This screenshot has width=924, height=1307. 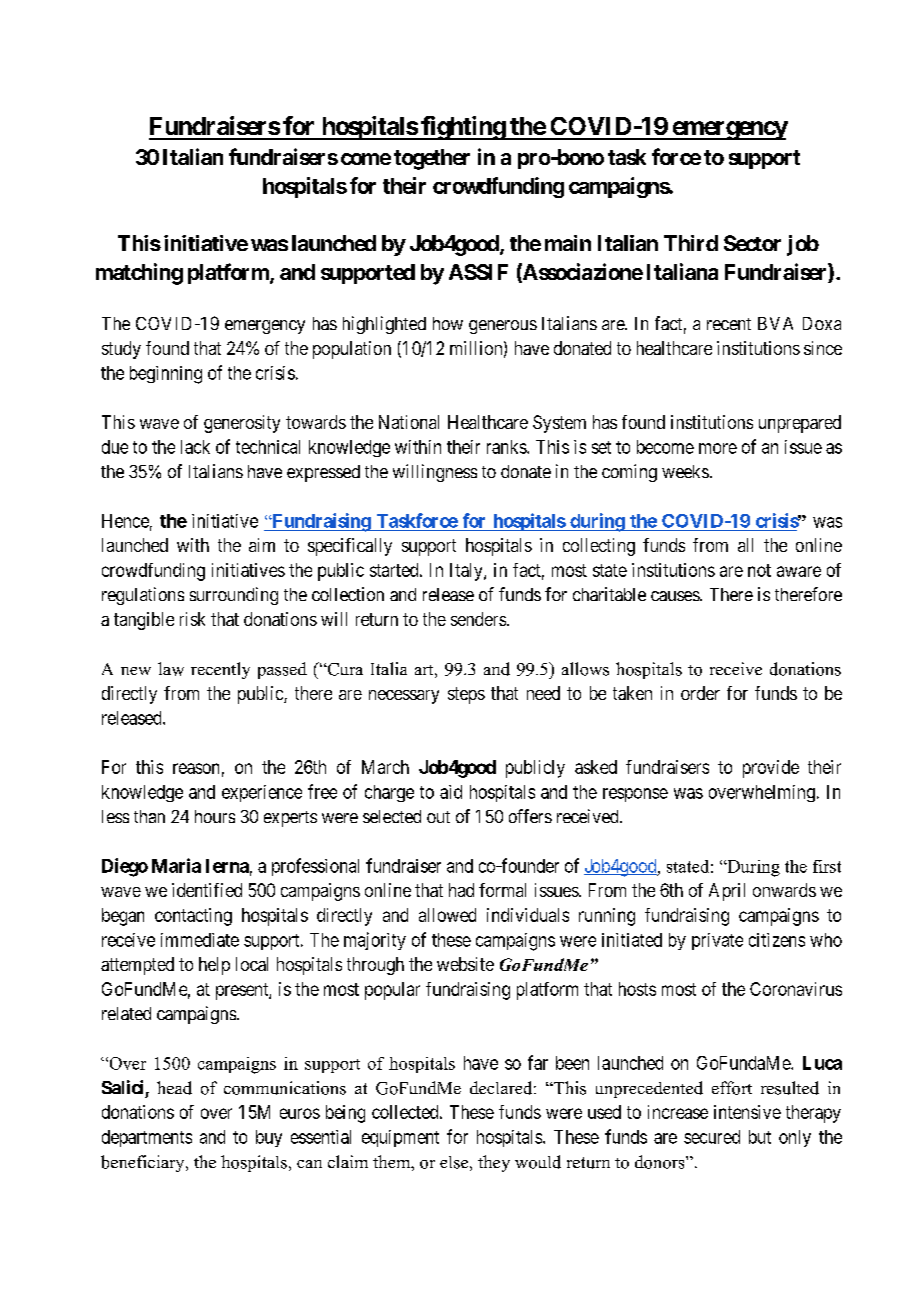 I want to click on experience, so click(x=262, y=793).
